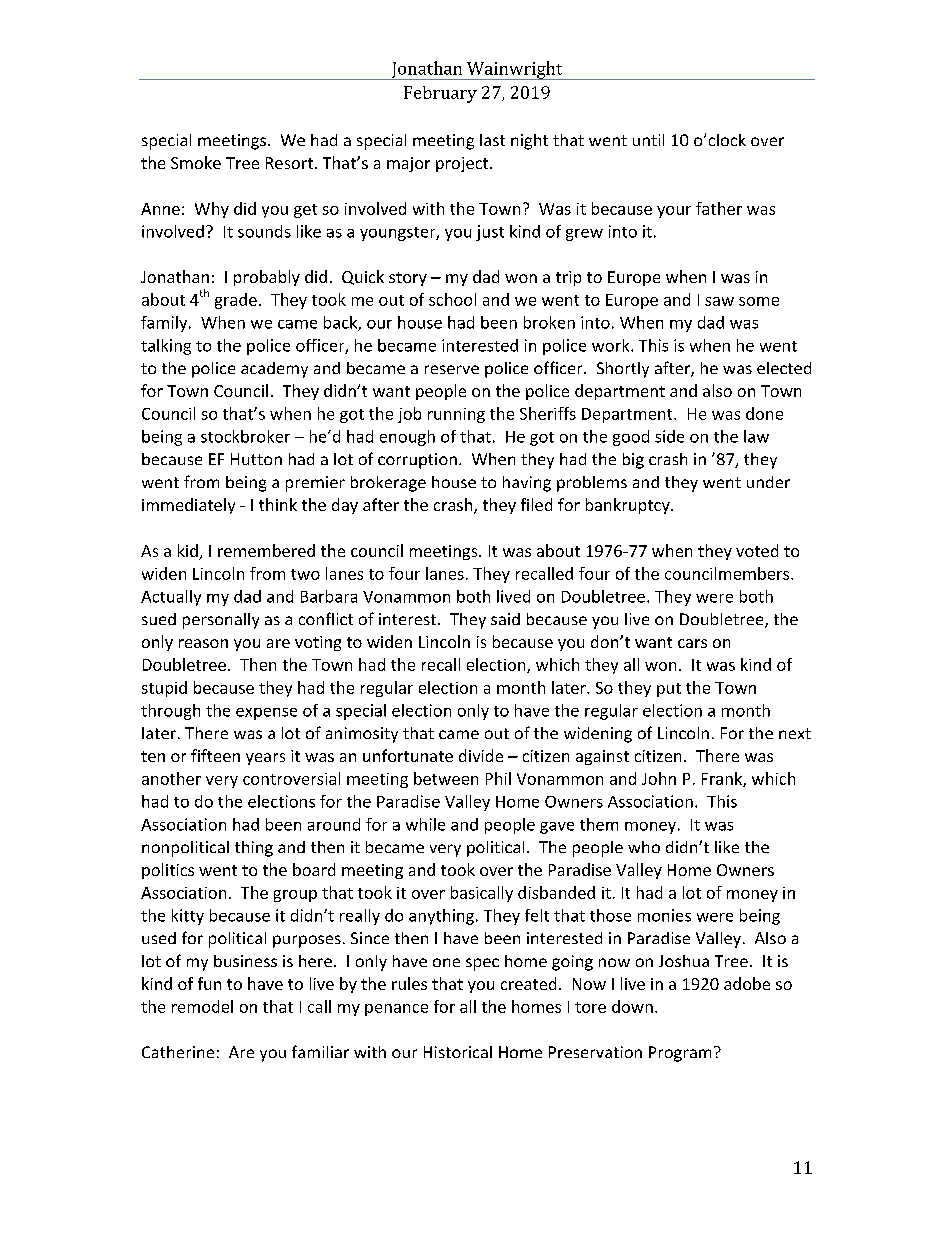 The width and height of the document is (952, 1233). I want to click on grade, so click(236, 301).
